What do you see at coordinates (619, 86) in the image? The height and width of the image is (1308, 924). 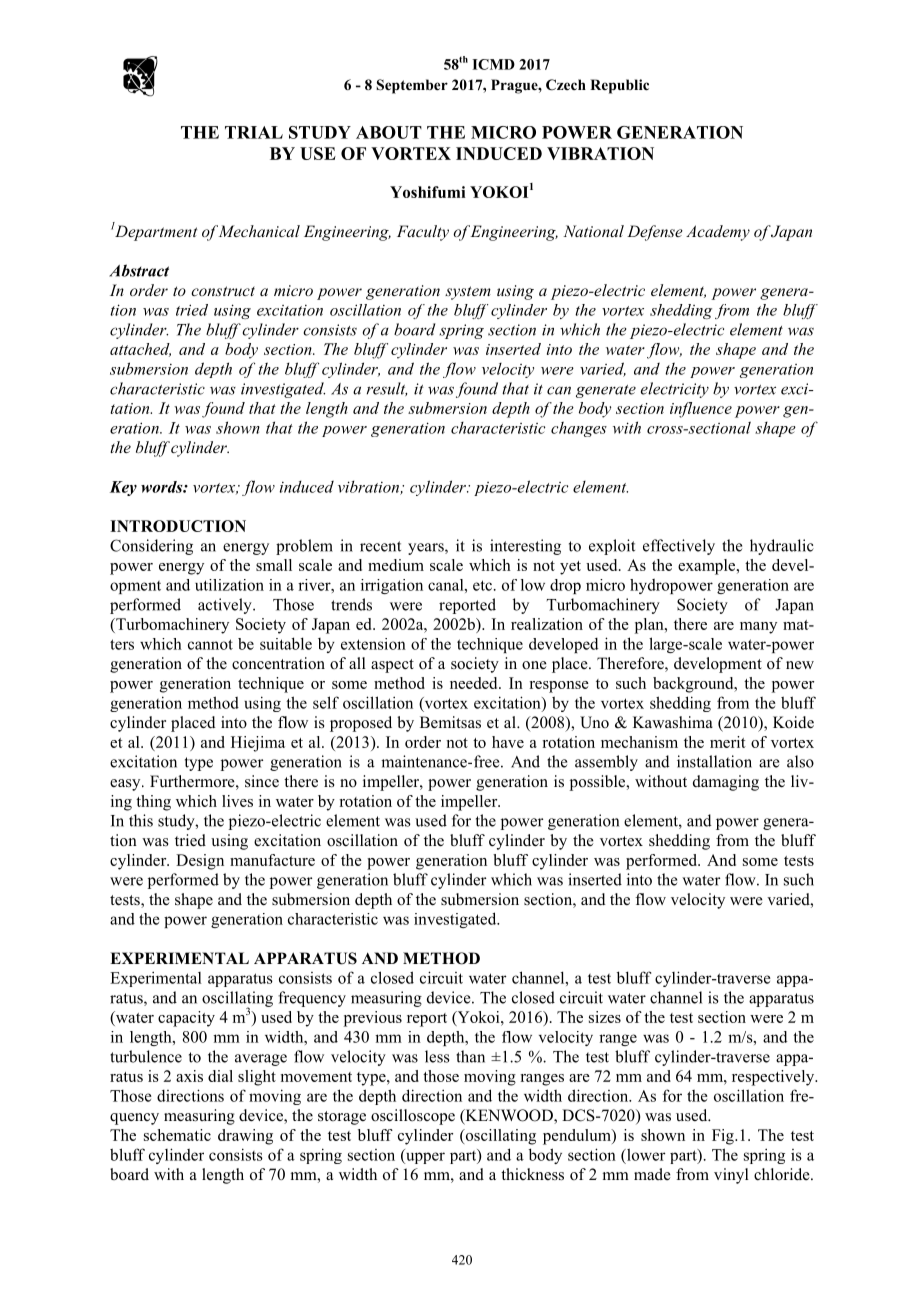 I see `Republic` at bounding box center [619, 86].
